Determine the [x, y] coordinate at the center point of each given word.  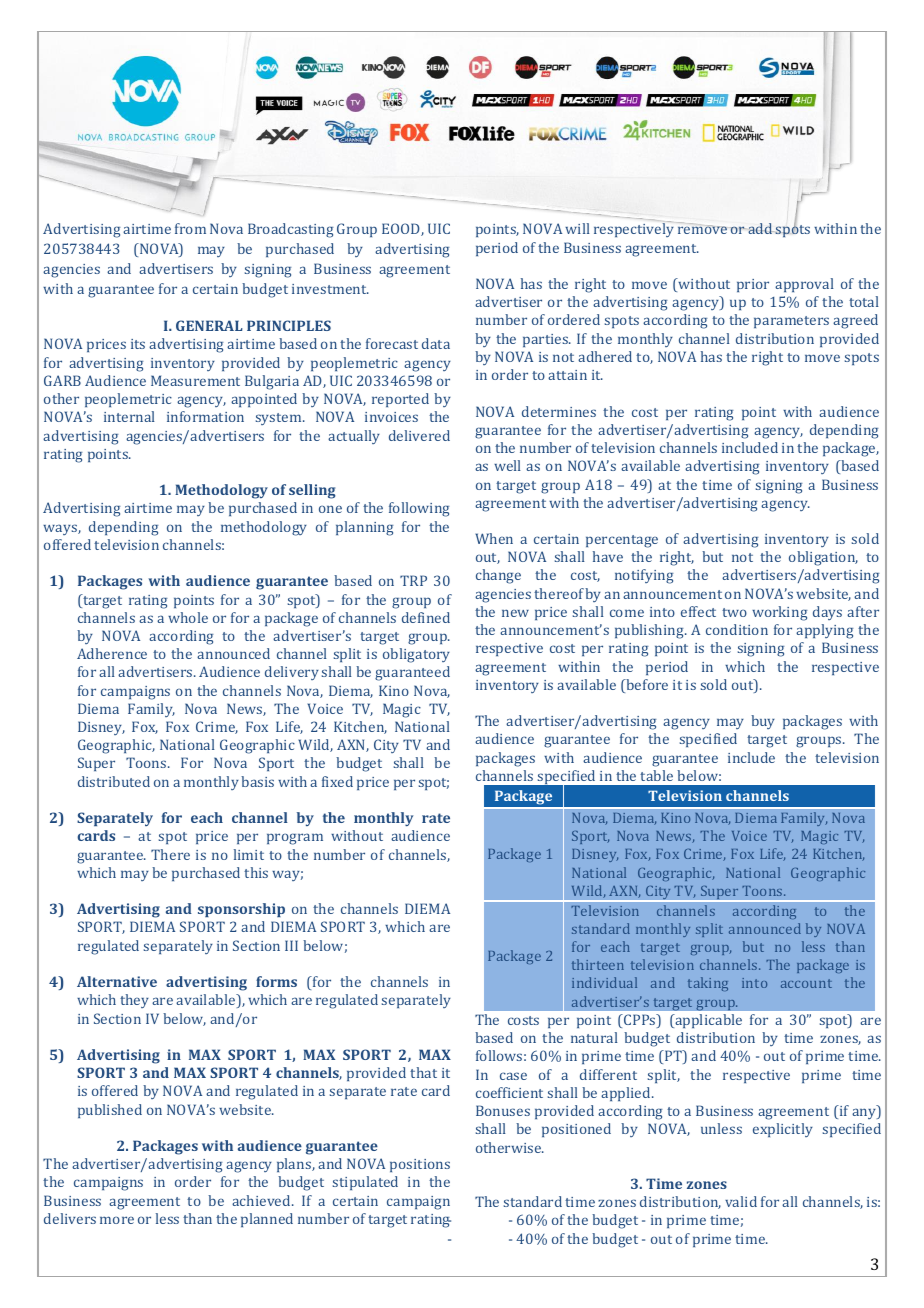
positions [420, 1165]
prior [753, 285]
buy [763, 722]
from [190, 228]
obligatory [416, 655]
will [577, 228]
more [117, 1220]
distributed [114, 781]
